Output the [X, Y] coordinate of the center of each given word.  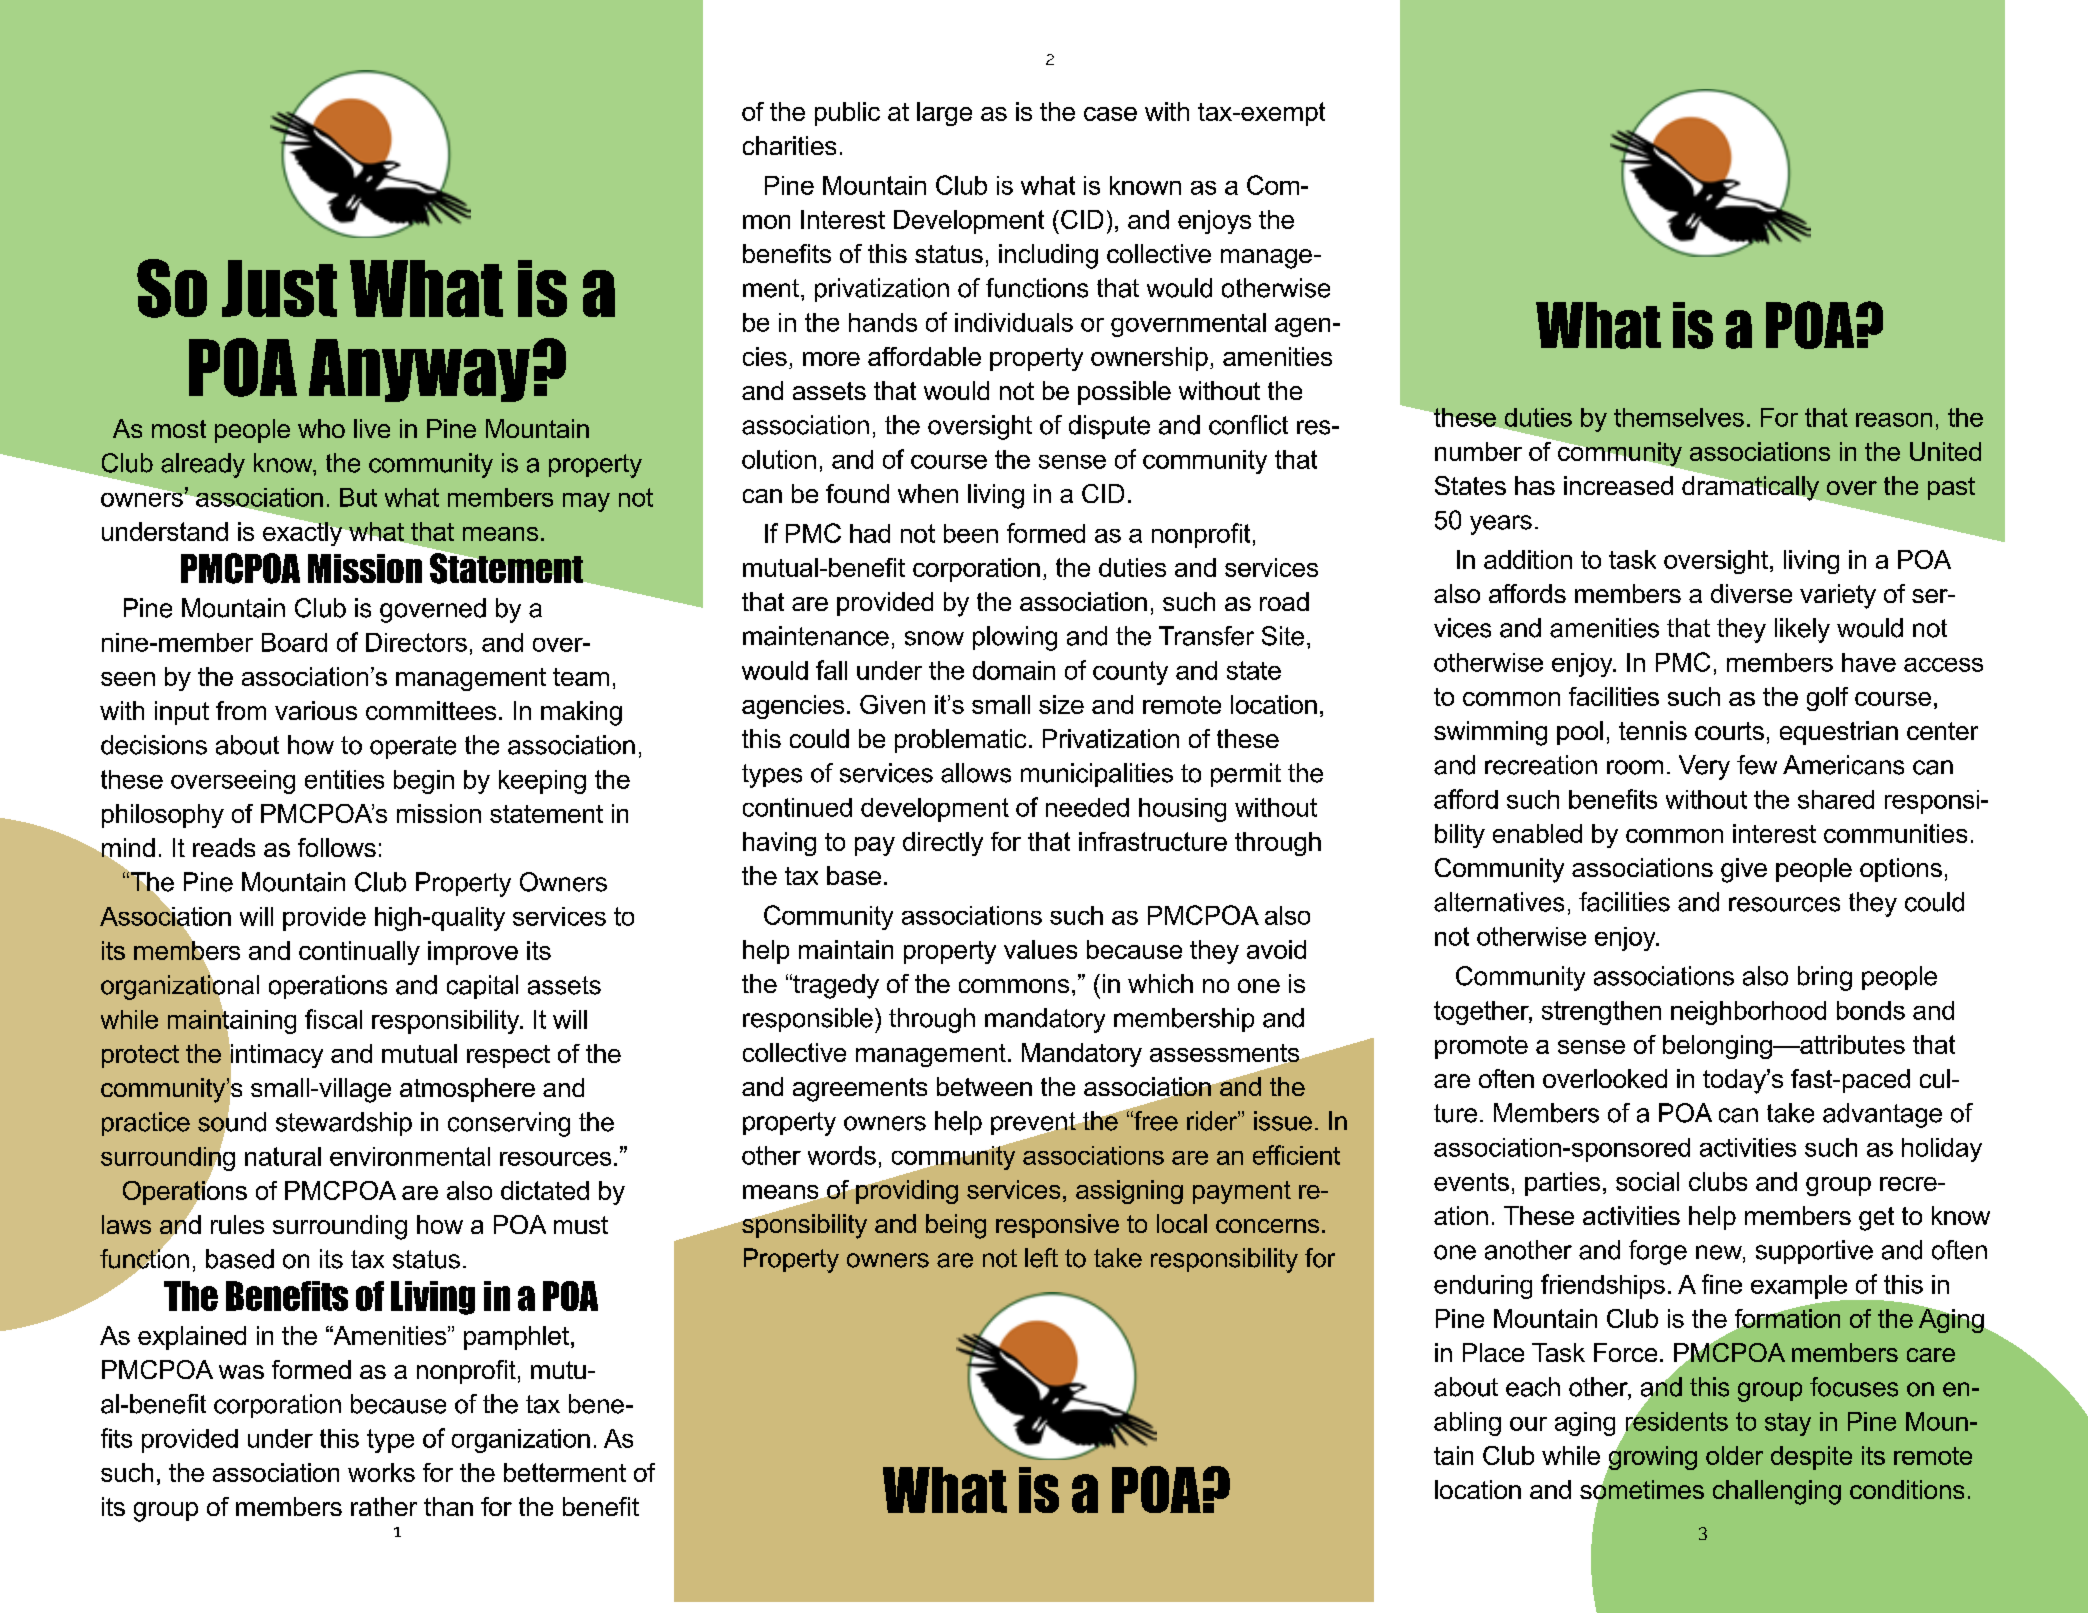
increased [1618, 485]
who [321, 428]
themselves [1679, 417]
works [381, 1472]
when [928, 493]
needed [1087, 807]
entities [344, 779]
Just [279, 288]
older [1734, 1455]
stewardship [344, 1124]
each [1533, 1387]
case [1110, 114]
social [1647, 1181]
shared [1836, 799]
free [1155, 1121]
